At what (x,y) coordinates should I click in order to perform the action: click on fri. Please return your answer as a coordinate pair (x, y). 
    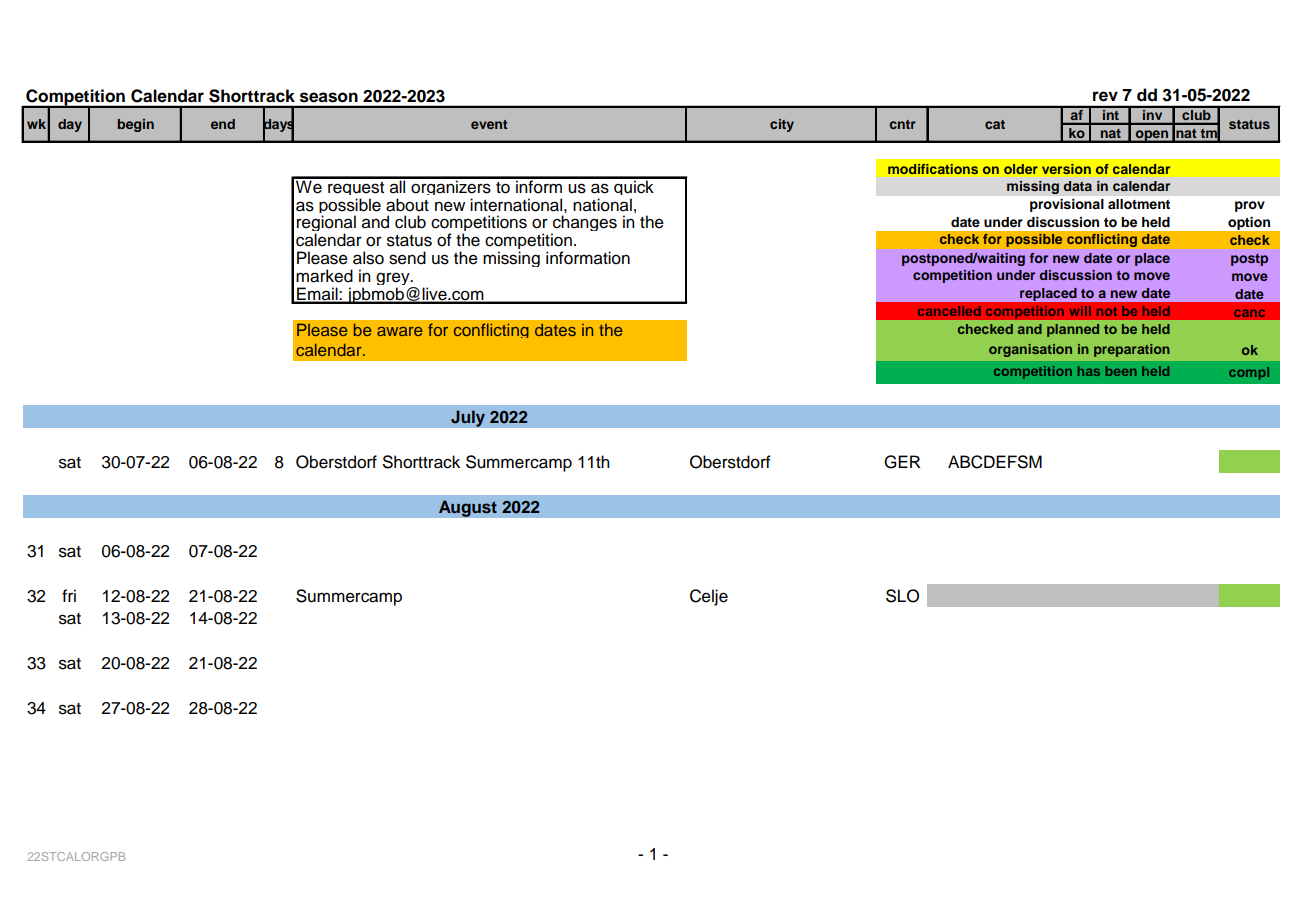
    Looking at the image, I should click on (69, 595).
